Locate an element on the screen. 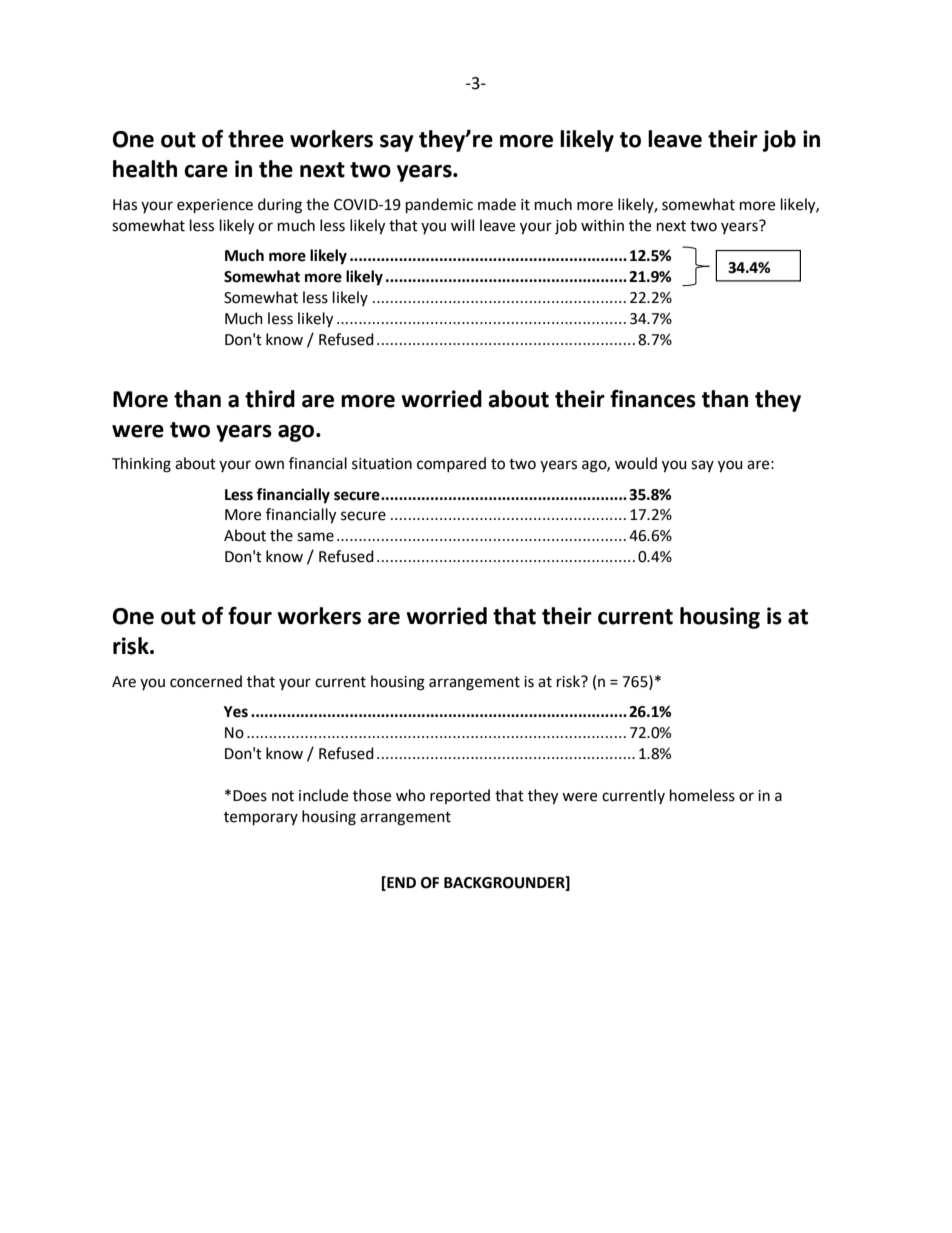 Image resolution: width=952 pixels, height=1233 pixels. third is located at coordinates (270, 399).
